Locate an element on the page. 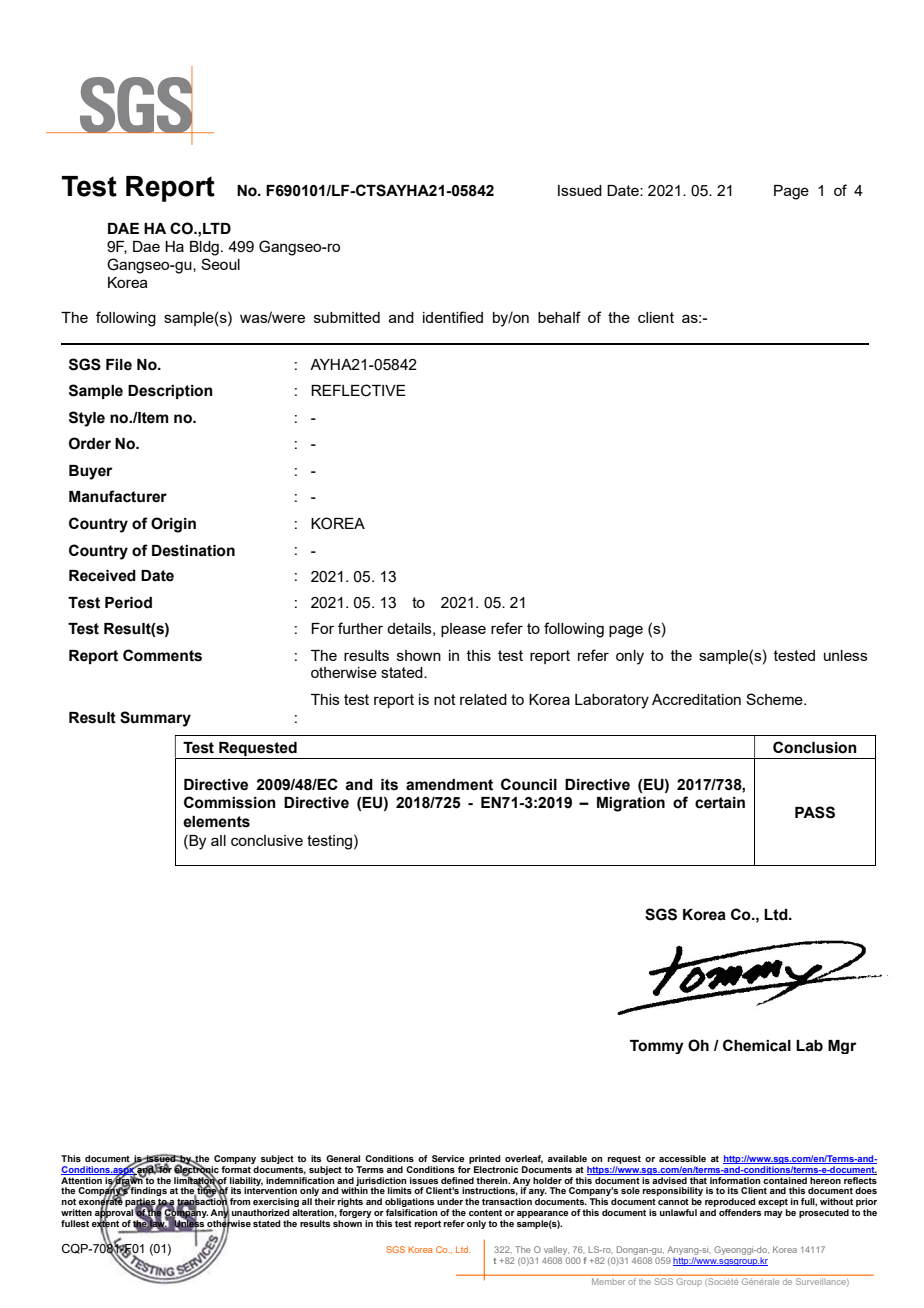 Image resolution: width=924 pixels, height=1308 pixels. please is located at coordinates (463, 630).
